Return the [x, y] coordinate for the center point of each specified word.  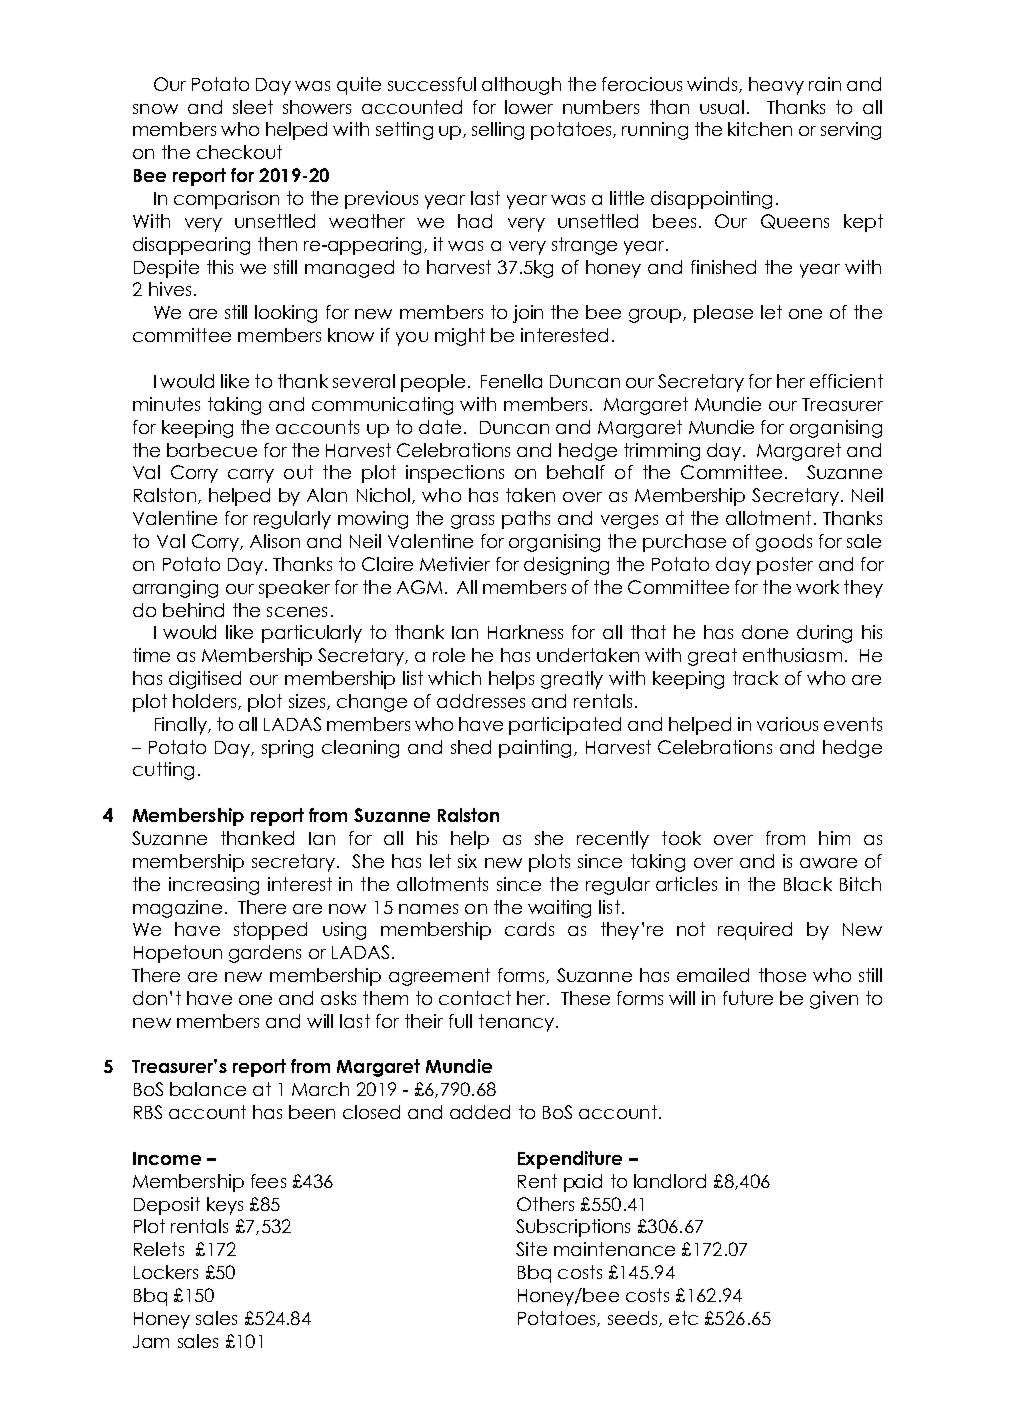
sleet [253, 107]
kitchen [760, 129]
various [787, 724]
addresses [481, 701]
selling [498, 131]
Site [531, 1249]
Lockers [166, 1272]
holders [206, 702]
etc [683, 1318]
